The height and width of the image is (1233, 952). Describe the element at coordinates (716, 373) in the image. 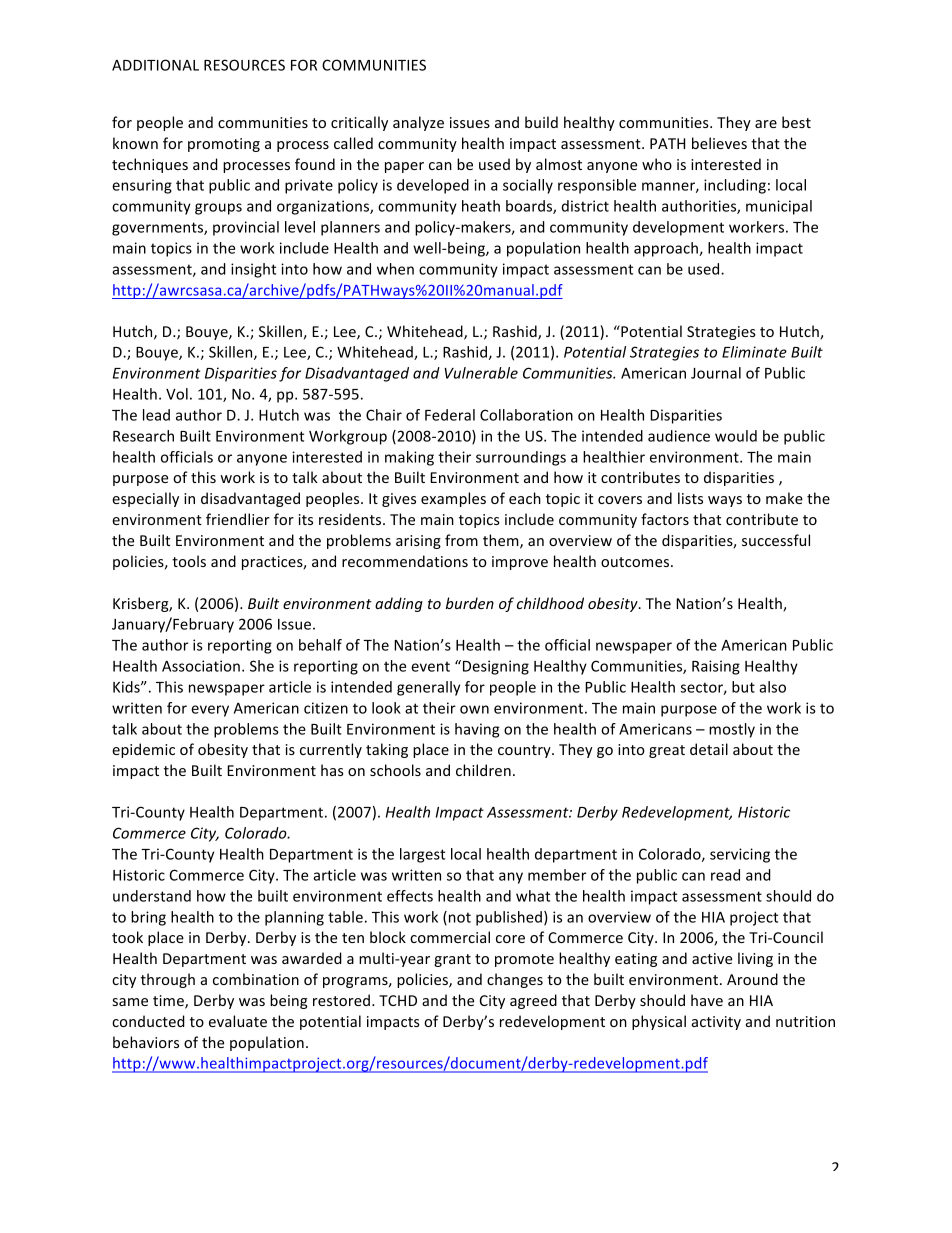

I see `Journal` at that location.
